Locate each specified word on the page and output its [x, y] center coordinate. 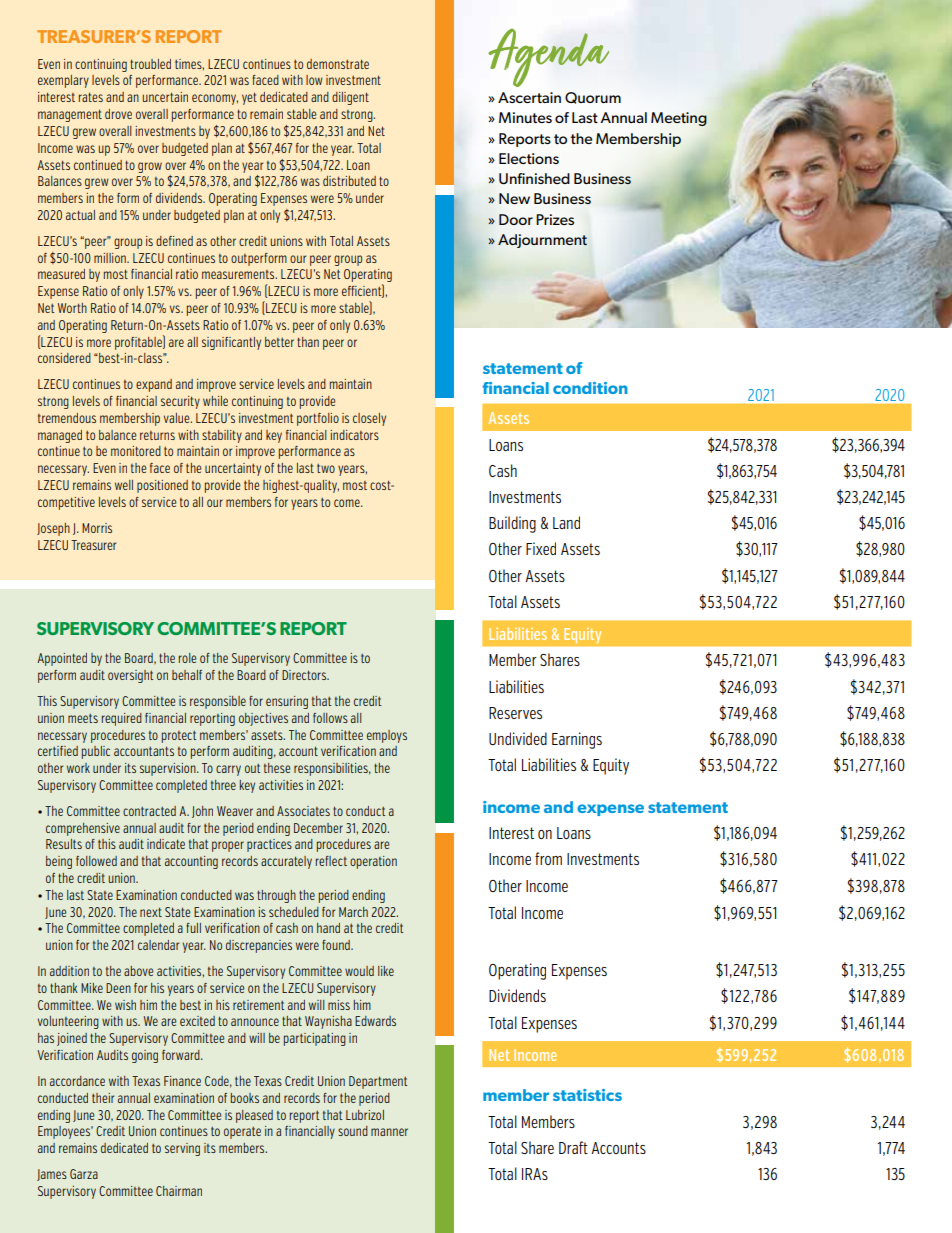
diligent [350, 98]
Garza [84, 1174]
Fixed [541, 548]
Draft [573, 1147]
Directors [305, 675]
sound [353, 1131]
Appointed [62, 659]
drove [118, 114]
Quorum [593, 98]
